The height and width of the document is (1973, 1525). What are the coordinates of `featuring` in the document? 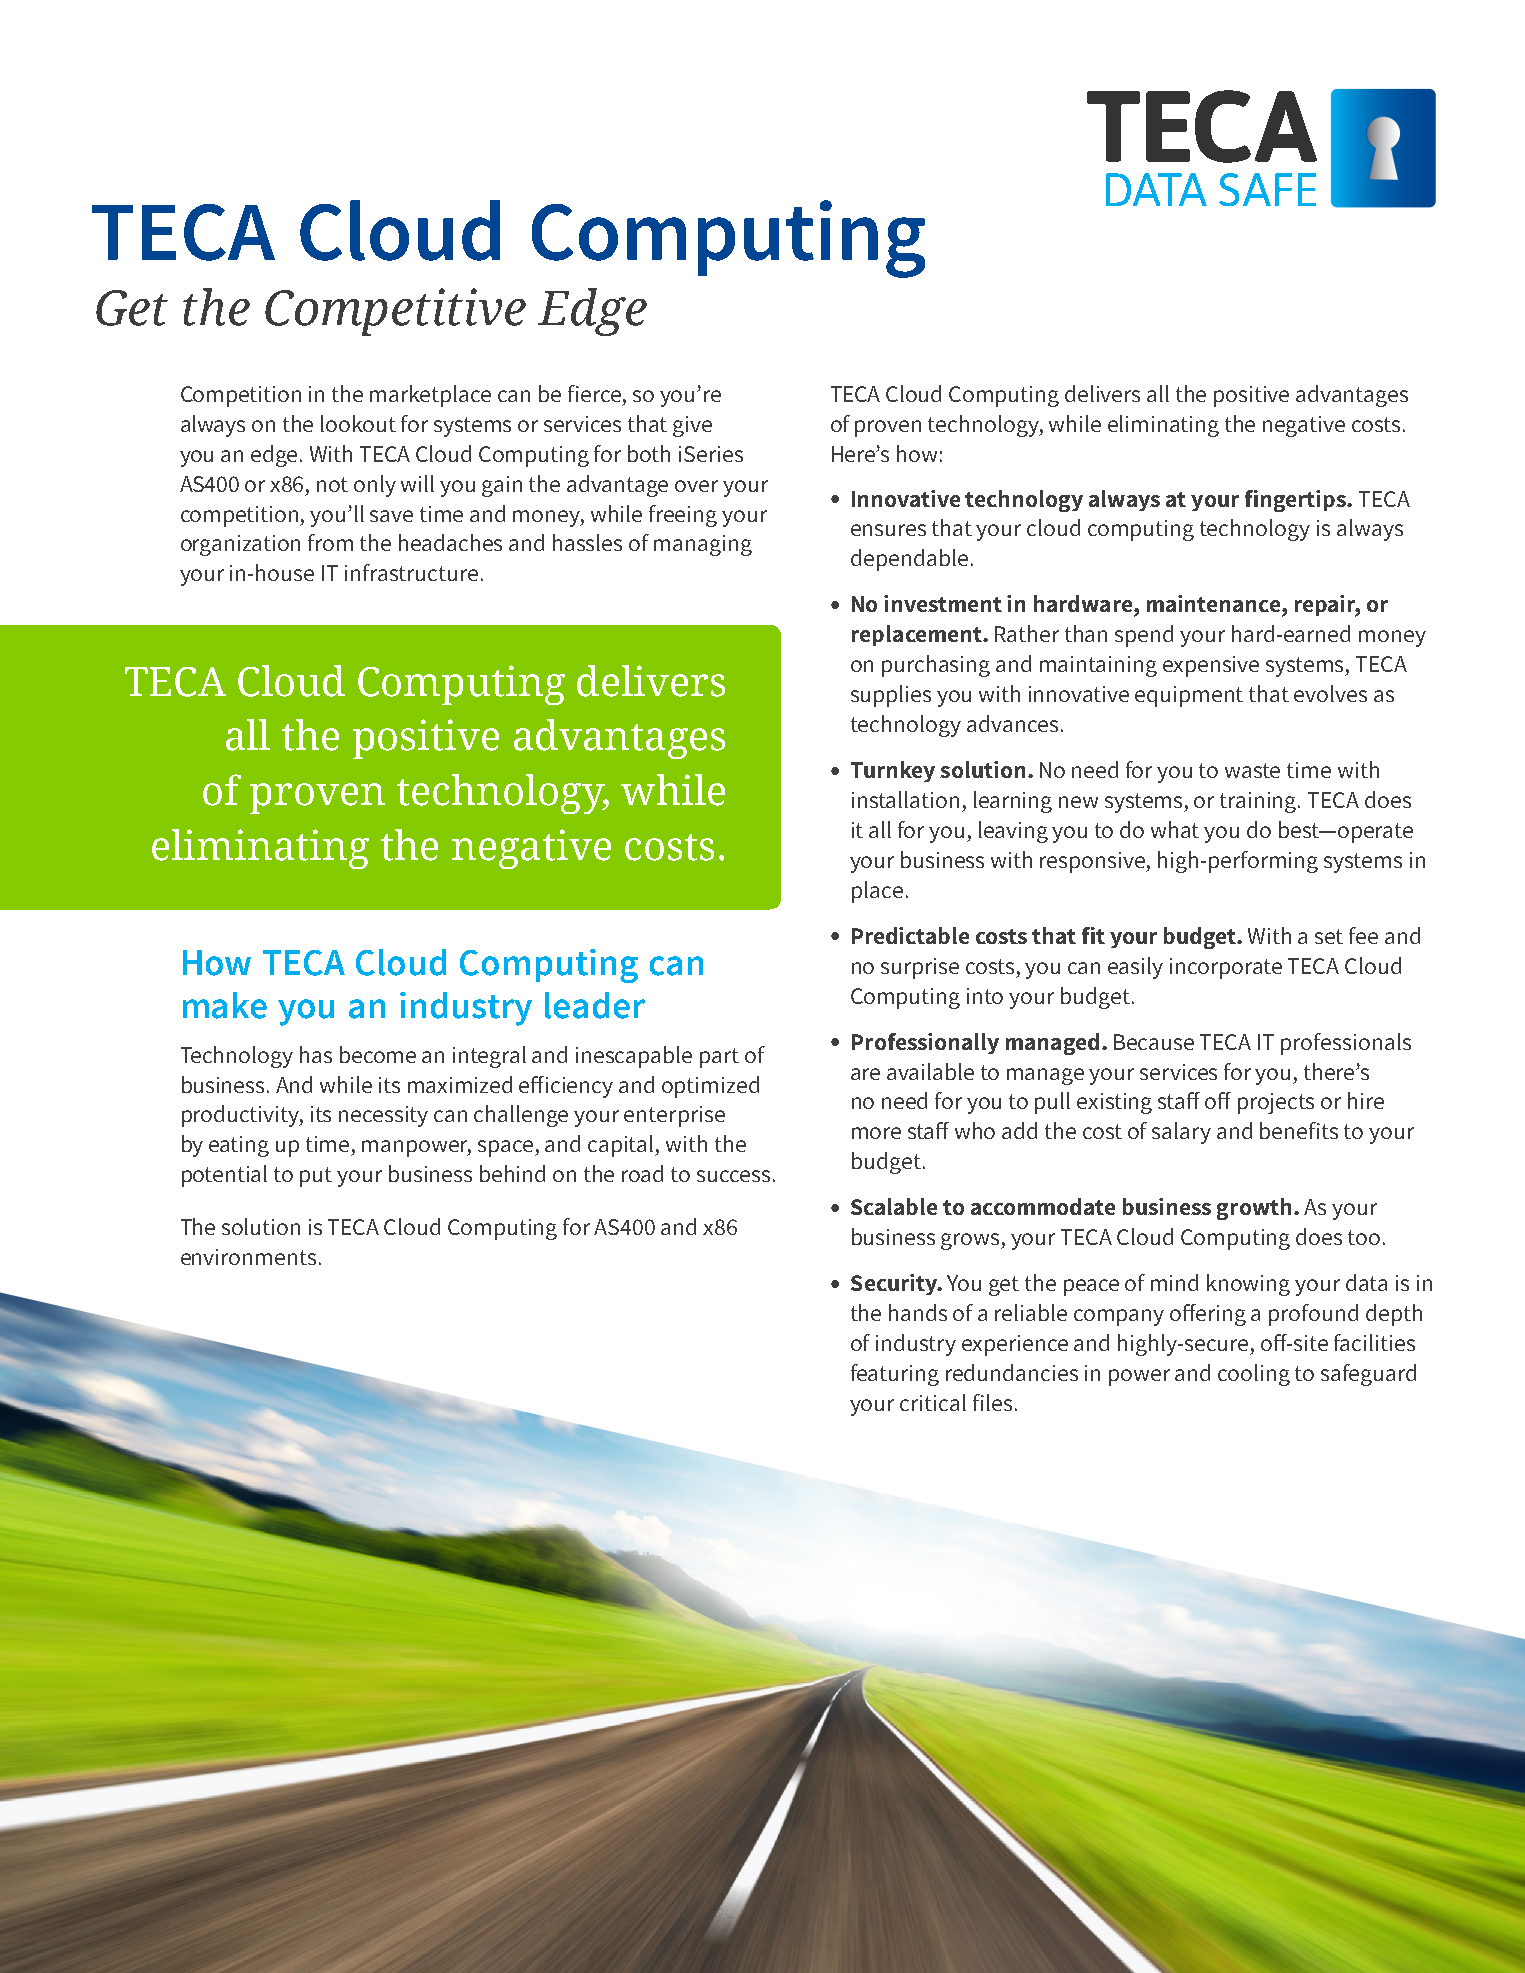 It's located at (895, 1375).
